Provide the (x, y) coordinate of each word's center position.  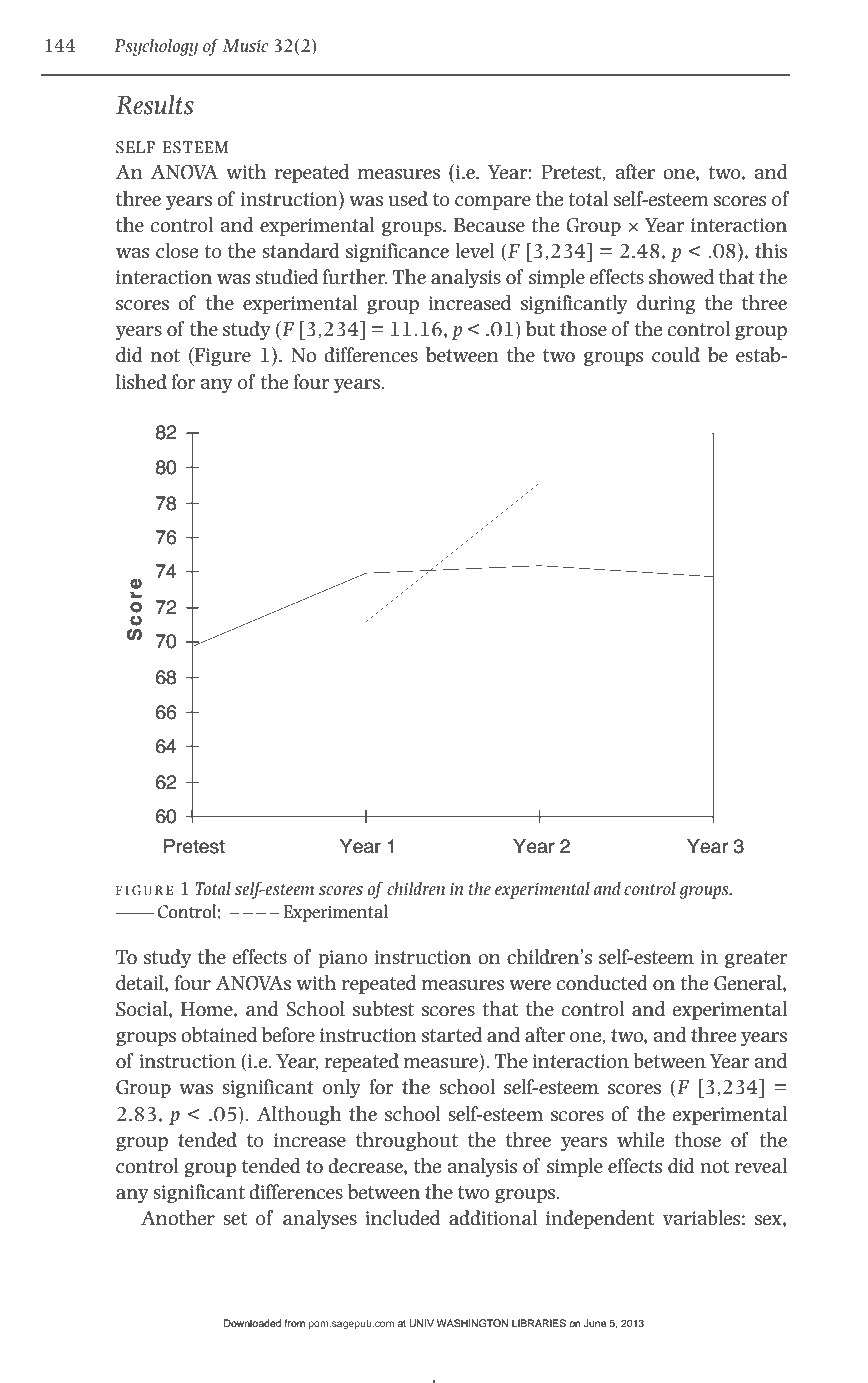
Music (245, 46)
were (530, 985)
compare (493, 203)
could (676, 355)
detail (141, 983)
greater (756, 959)
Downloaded (252, 1323)
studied (287, 277)
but (540, 329)
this (771, 251)
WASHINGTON (473, 1323)
